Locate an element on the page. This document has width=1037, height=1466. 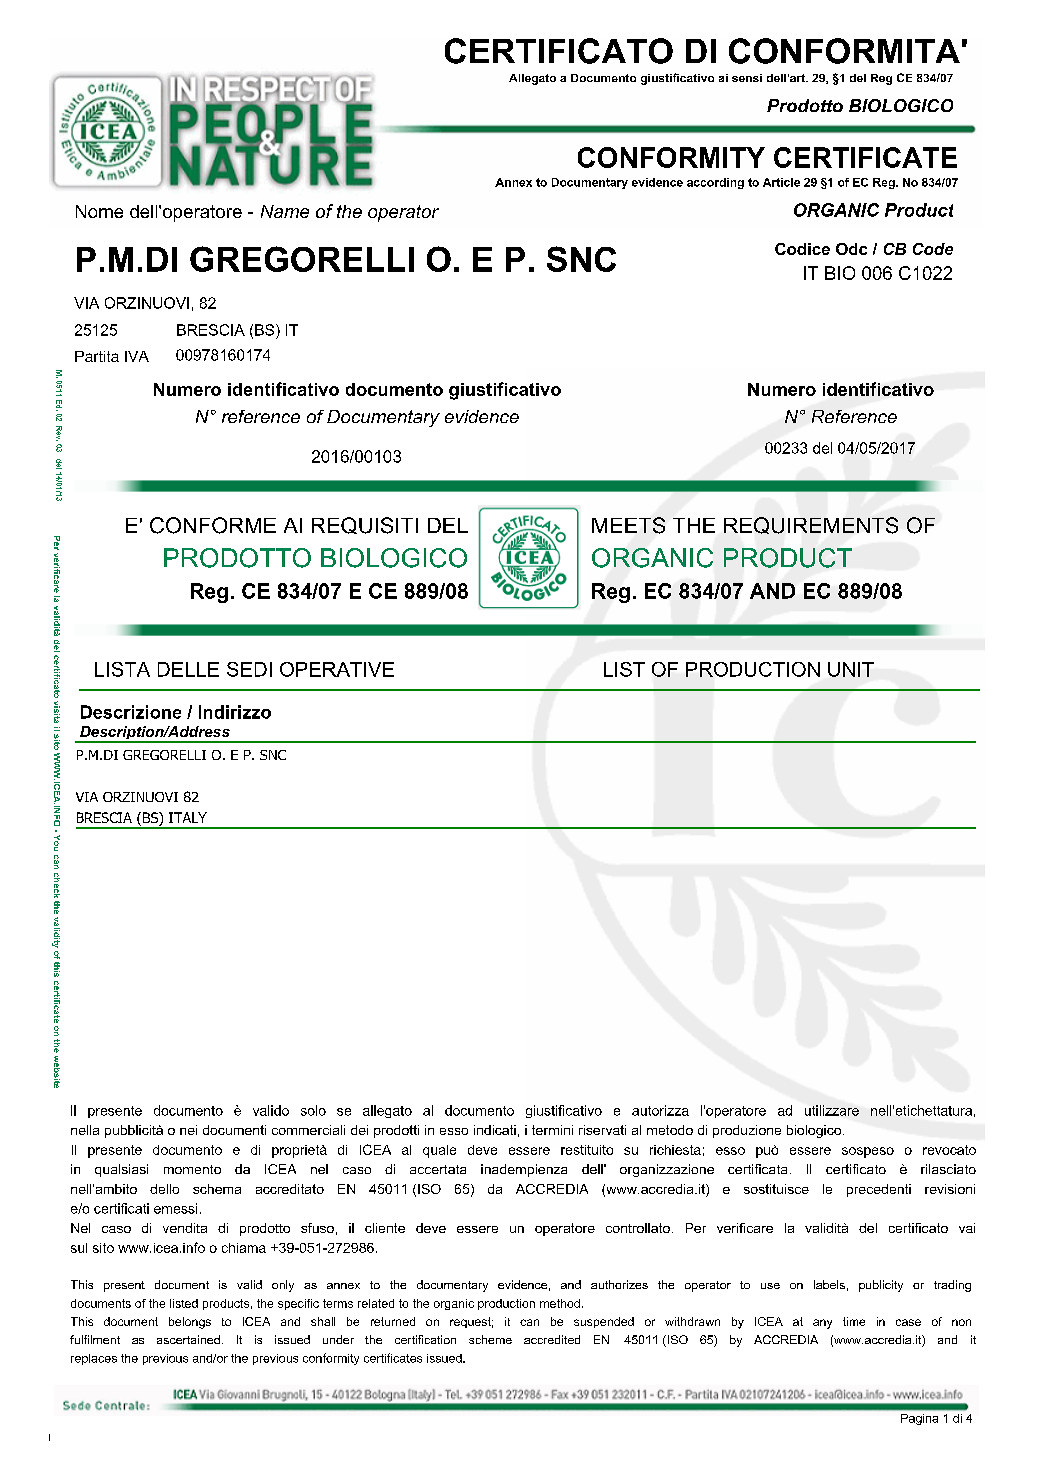
Odc is located at coordinates (851, 249).
